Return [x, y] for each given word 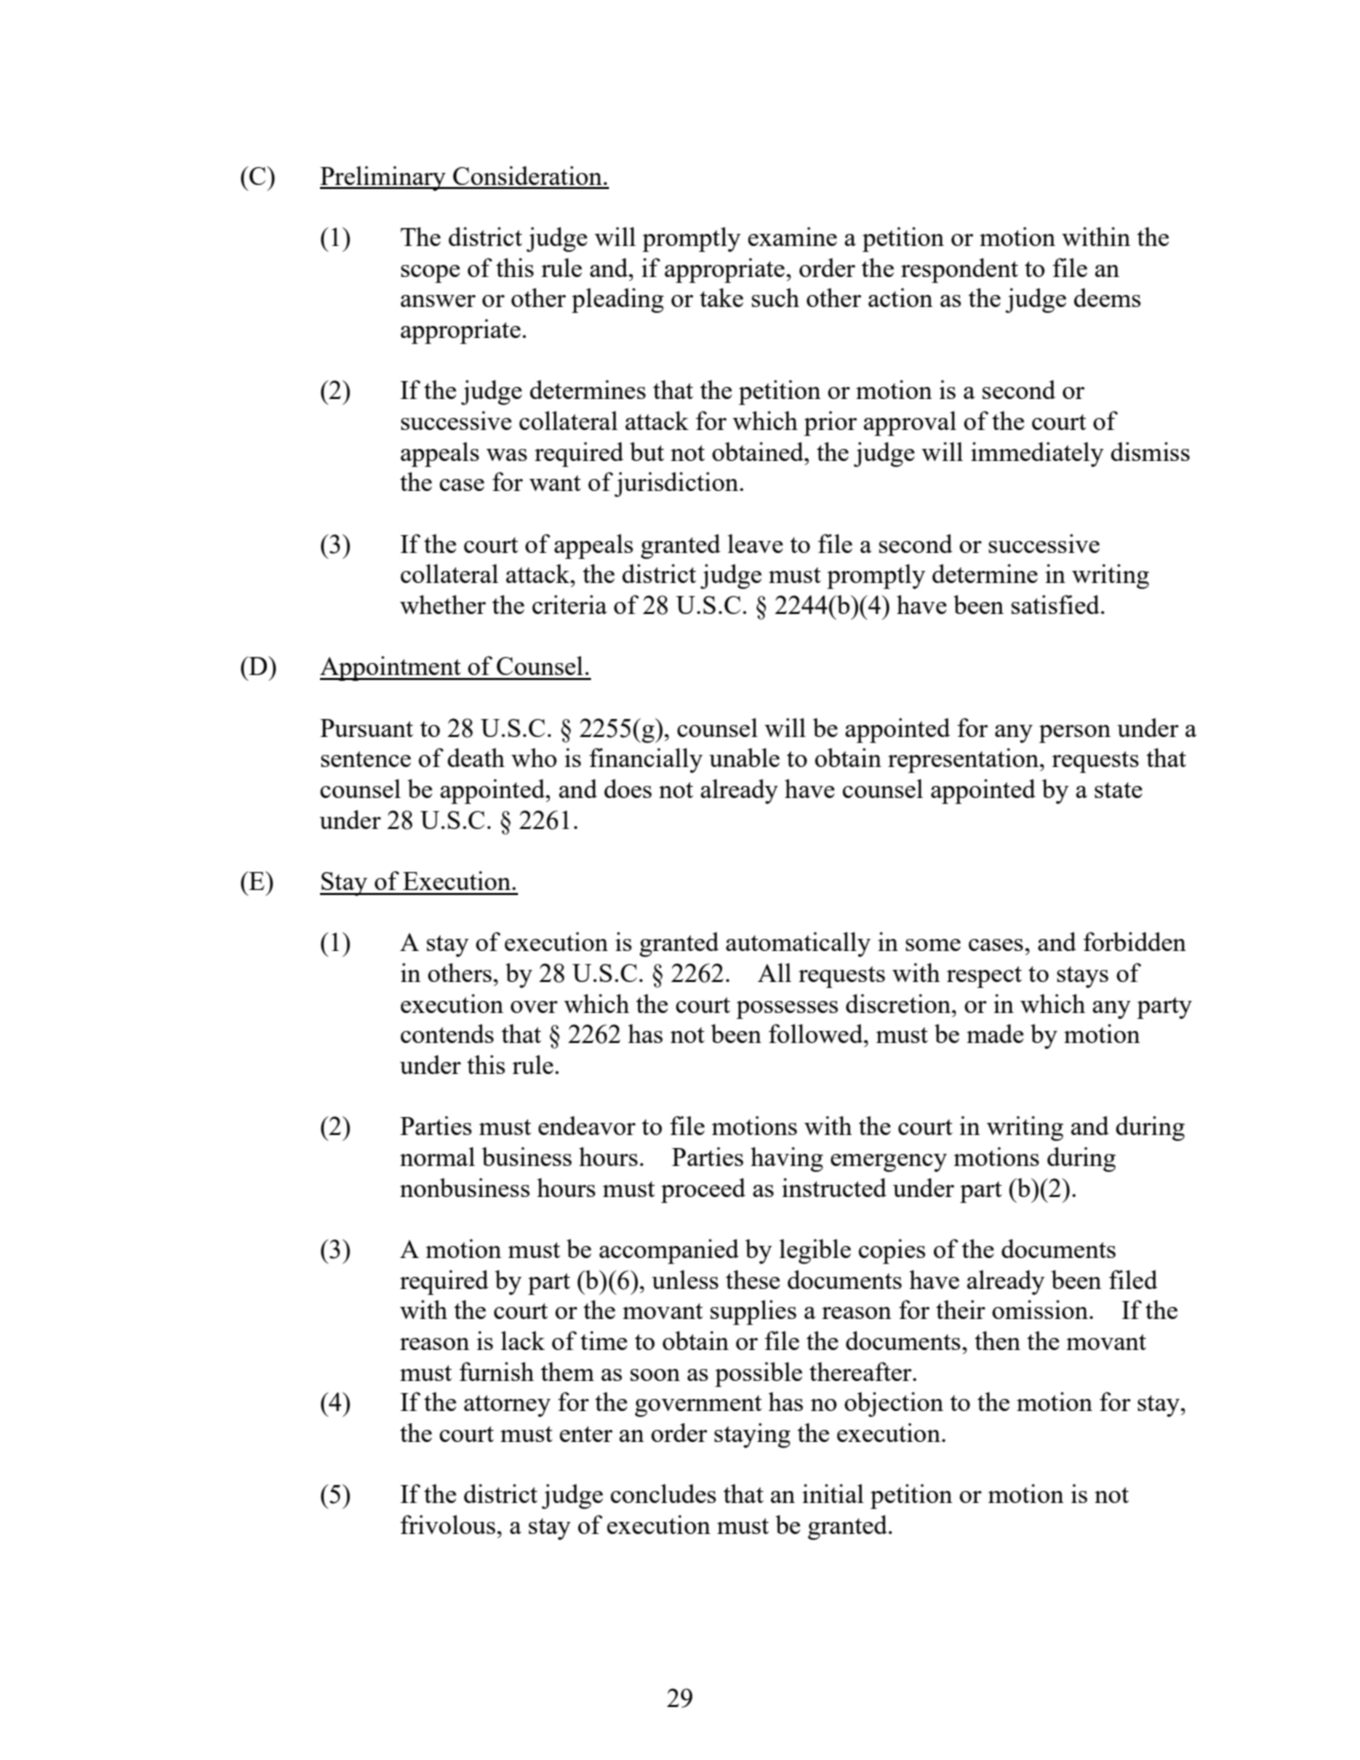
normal [437, 1156]
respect [984, 977]
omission [1041, 1309]
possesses [787, 1010]
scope [430, 274]
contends [447, 1033]
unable [744, 757]
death [476, 757]
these [753, 1279]
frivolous [449, 1524]
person [1075, 734]
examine [792, 236]
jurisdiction [677, 484]
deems [1107, 297]
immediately [1037, 454]
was [506, 455]
